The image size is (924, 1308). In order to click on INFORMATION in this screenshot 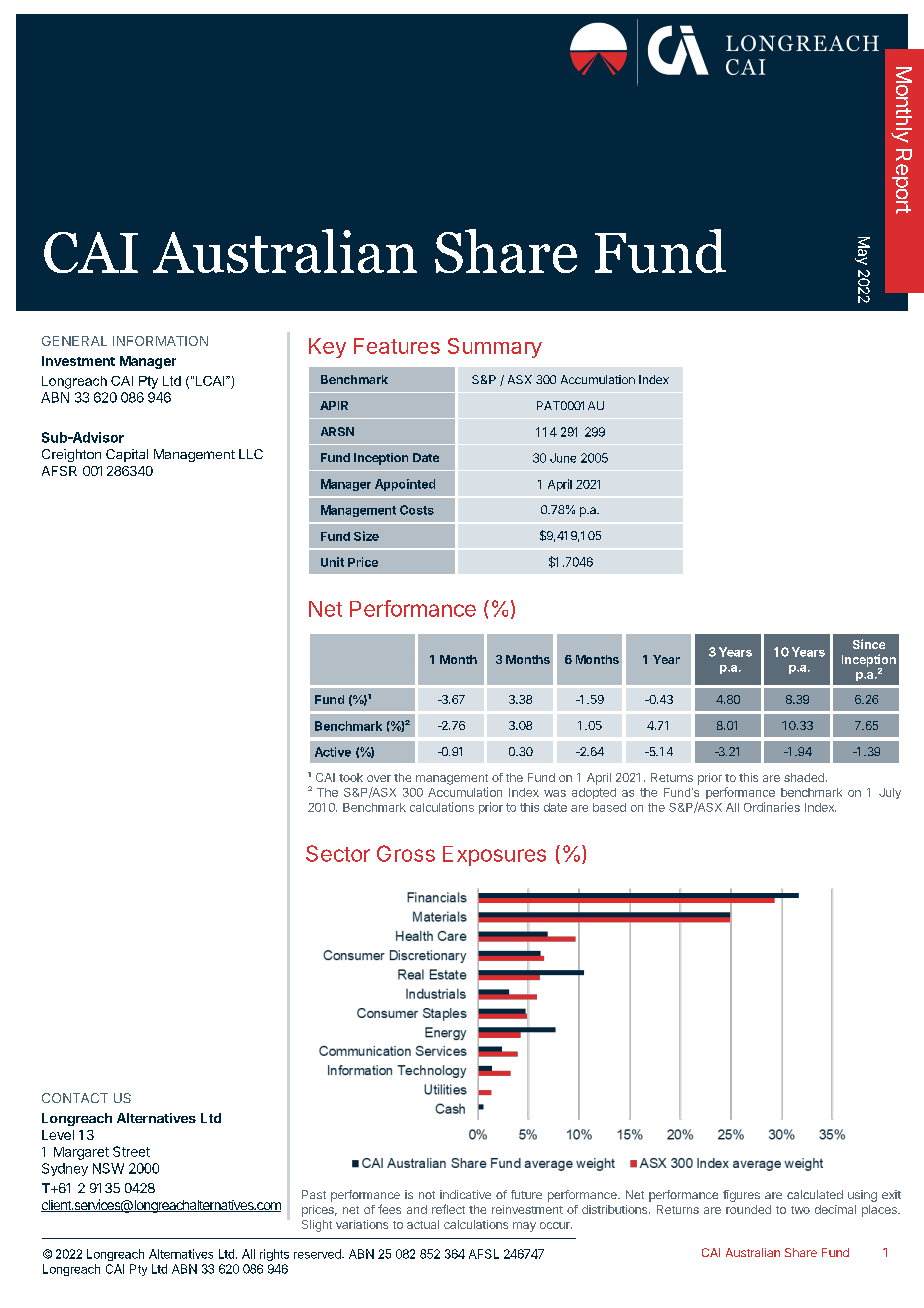, I will do `click(160, 341)`.
